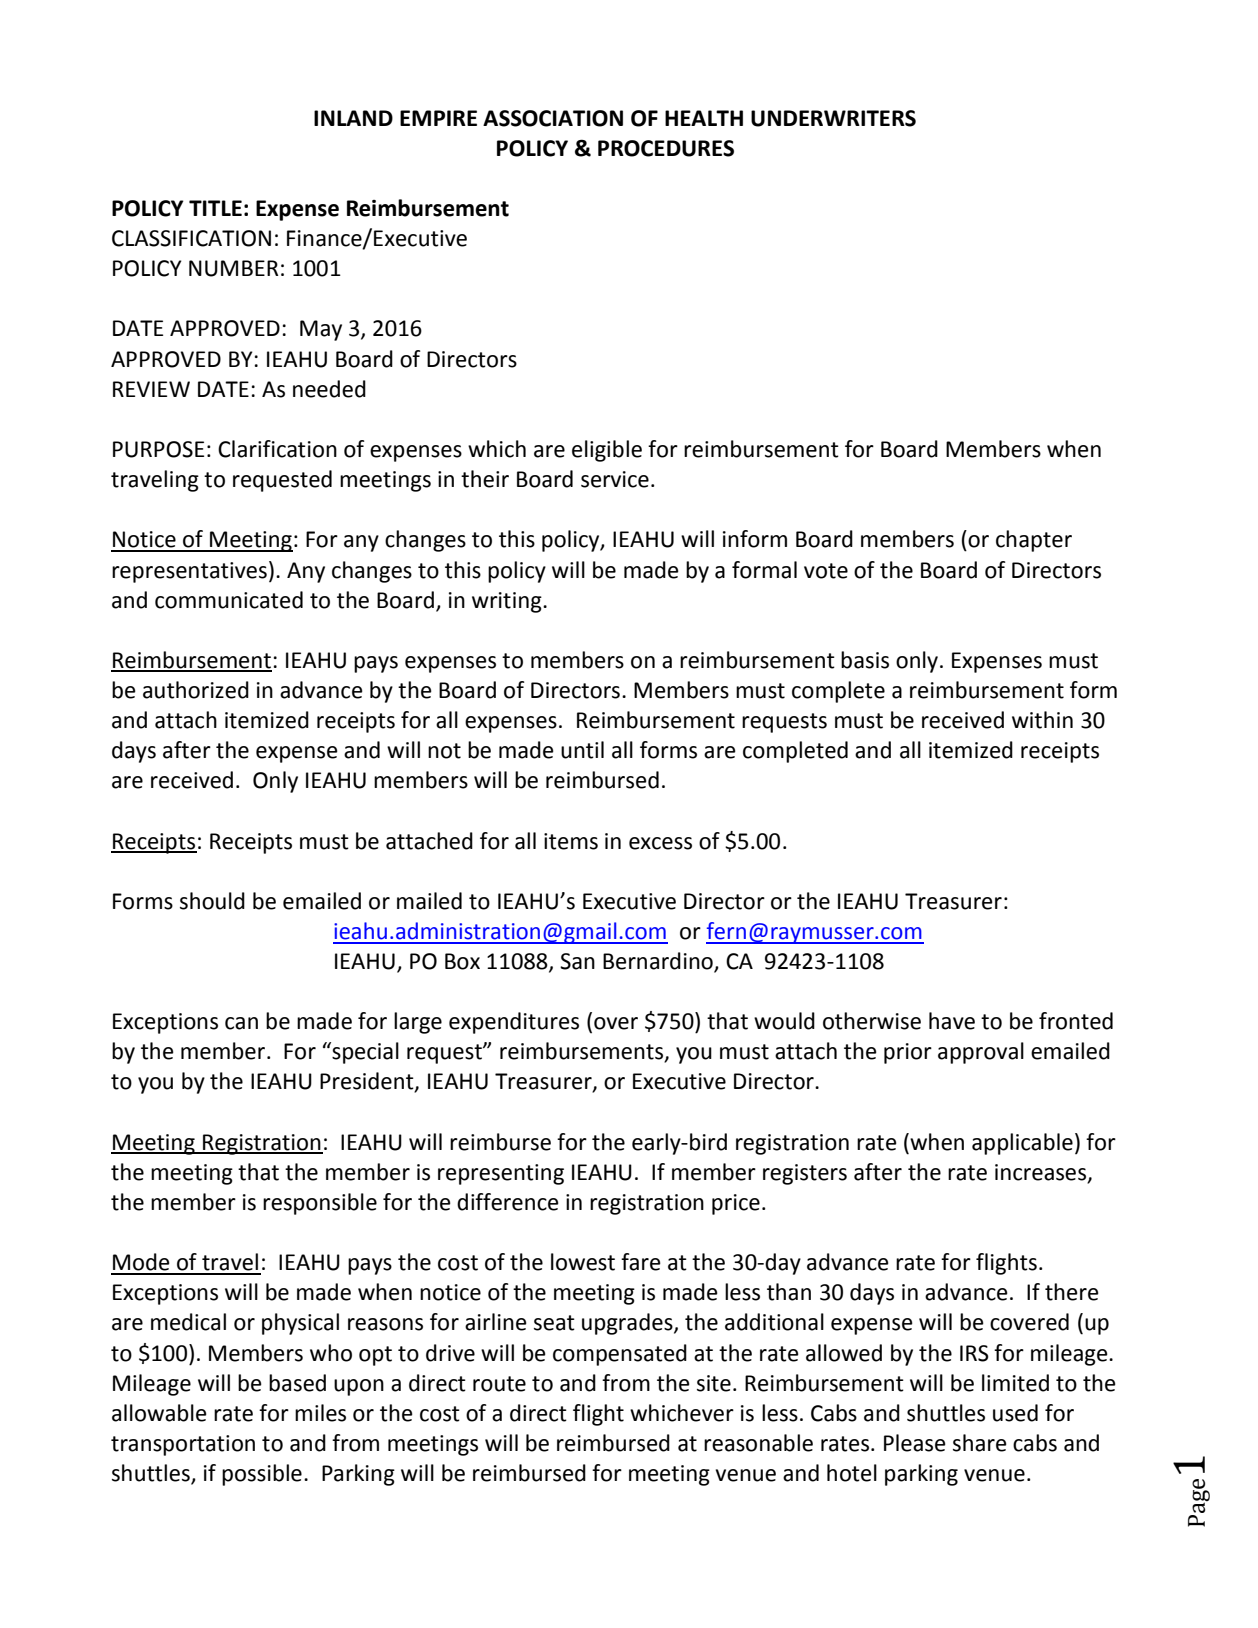 The image size is (1258, 1628). I want to click on UNDERWRITERS, so click(833, 118).
